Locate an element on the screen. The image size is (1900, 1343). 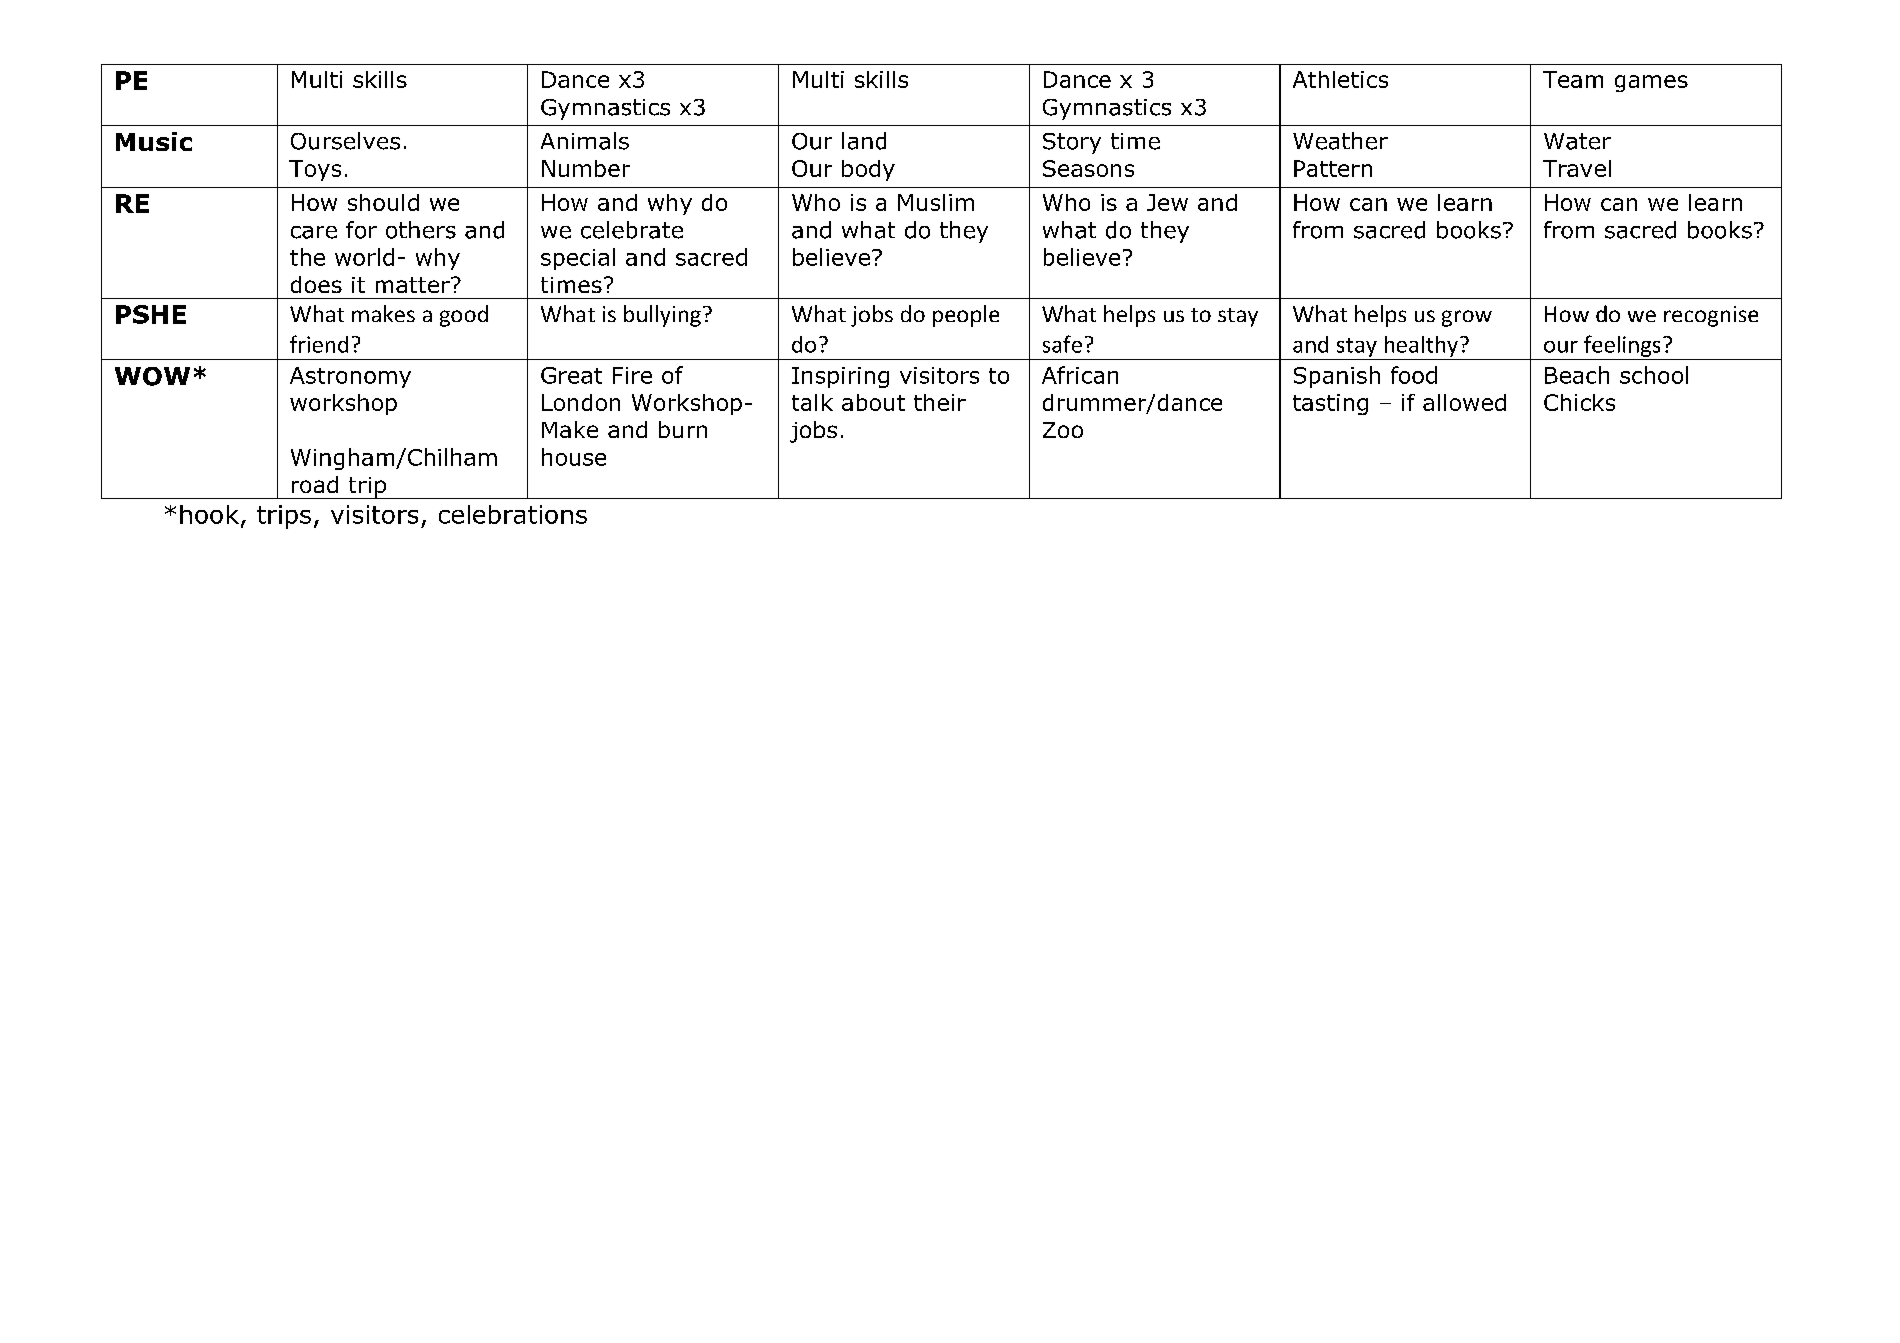
road is located at coordinates (315, 484).
